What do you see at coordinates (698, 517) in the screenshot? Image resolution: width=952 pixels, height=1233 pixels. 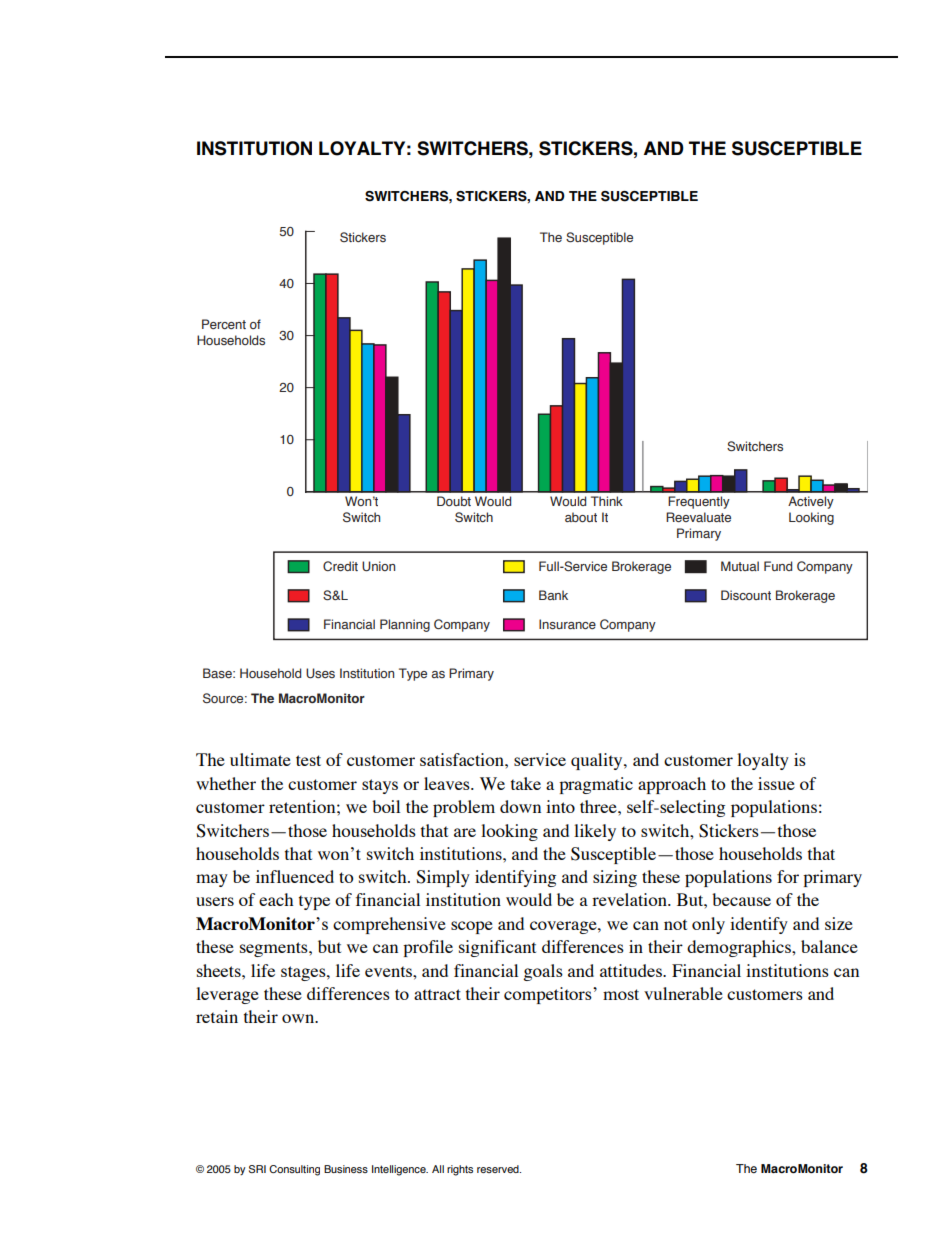 I see `Reevaluate` at bounding box center [698, 517].
